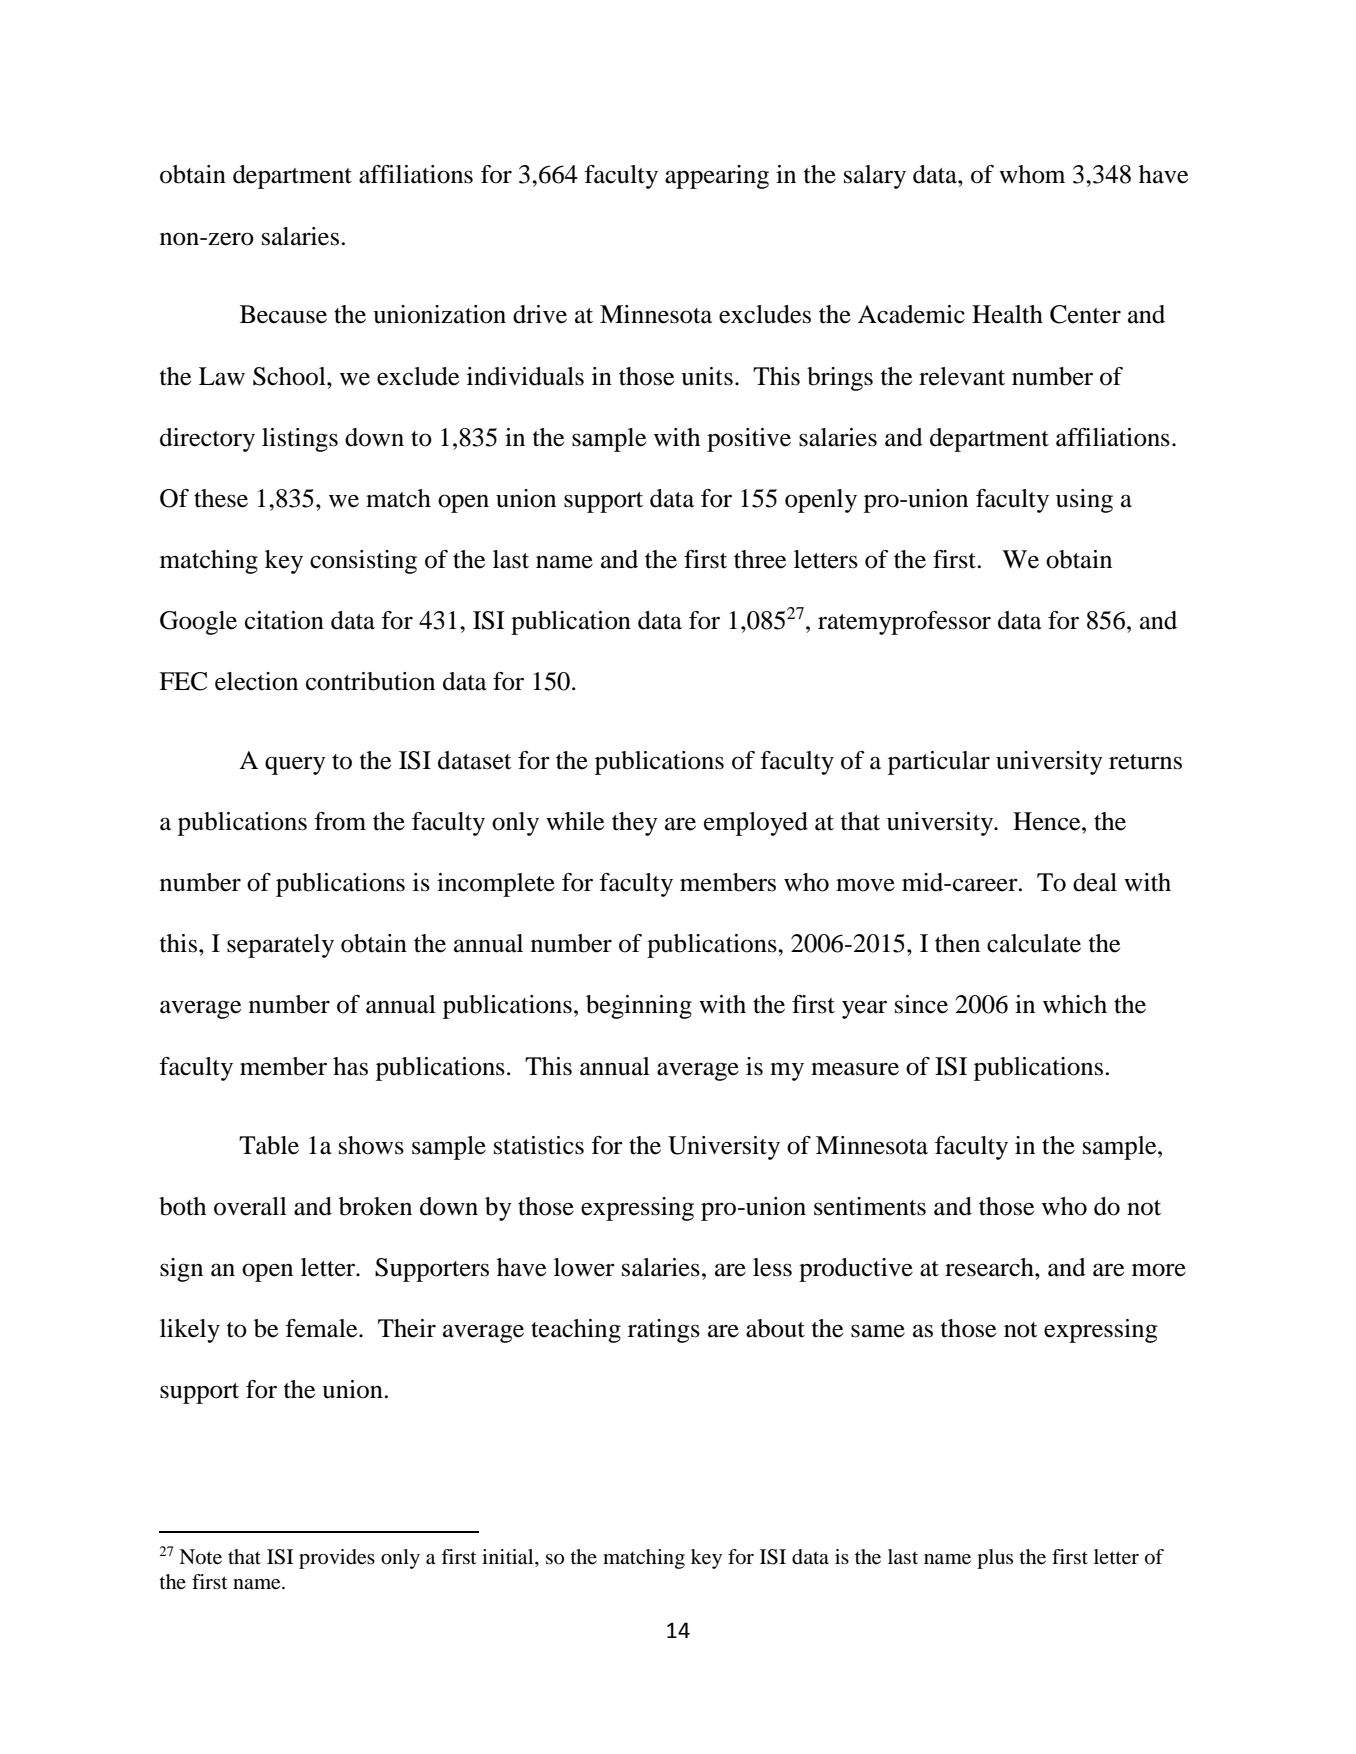 This screenshot has height=1754, width=1356. Describe the element at coordinates (1032, 174) in the screenshot. I see `whom` at that location.
